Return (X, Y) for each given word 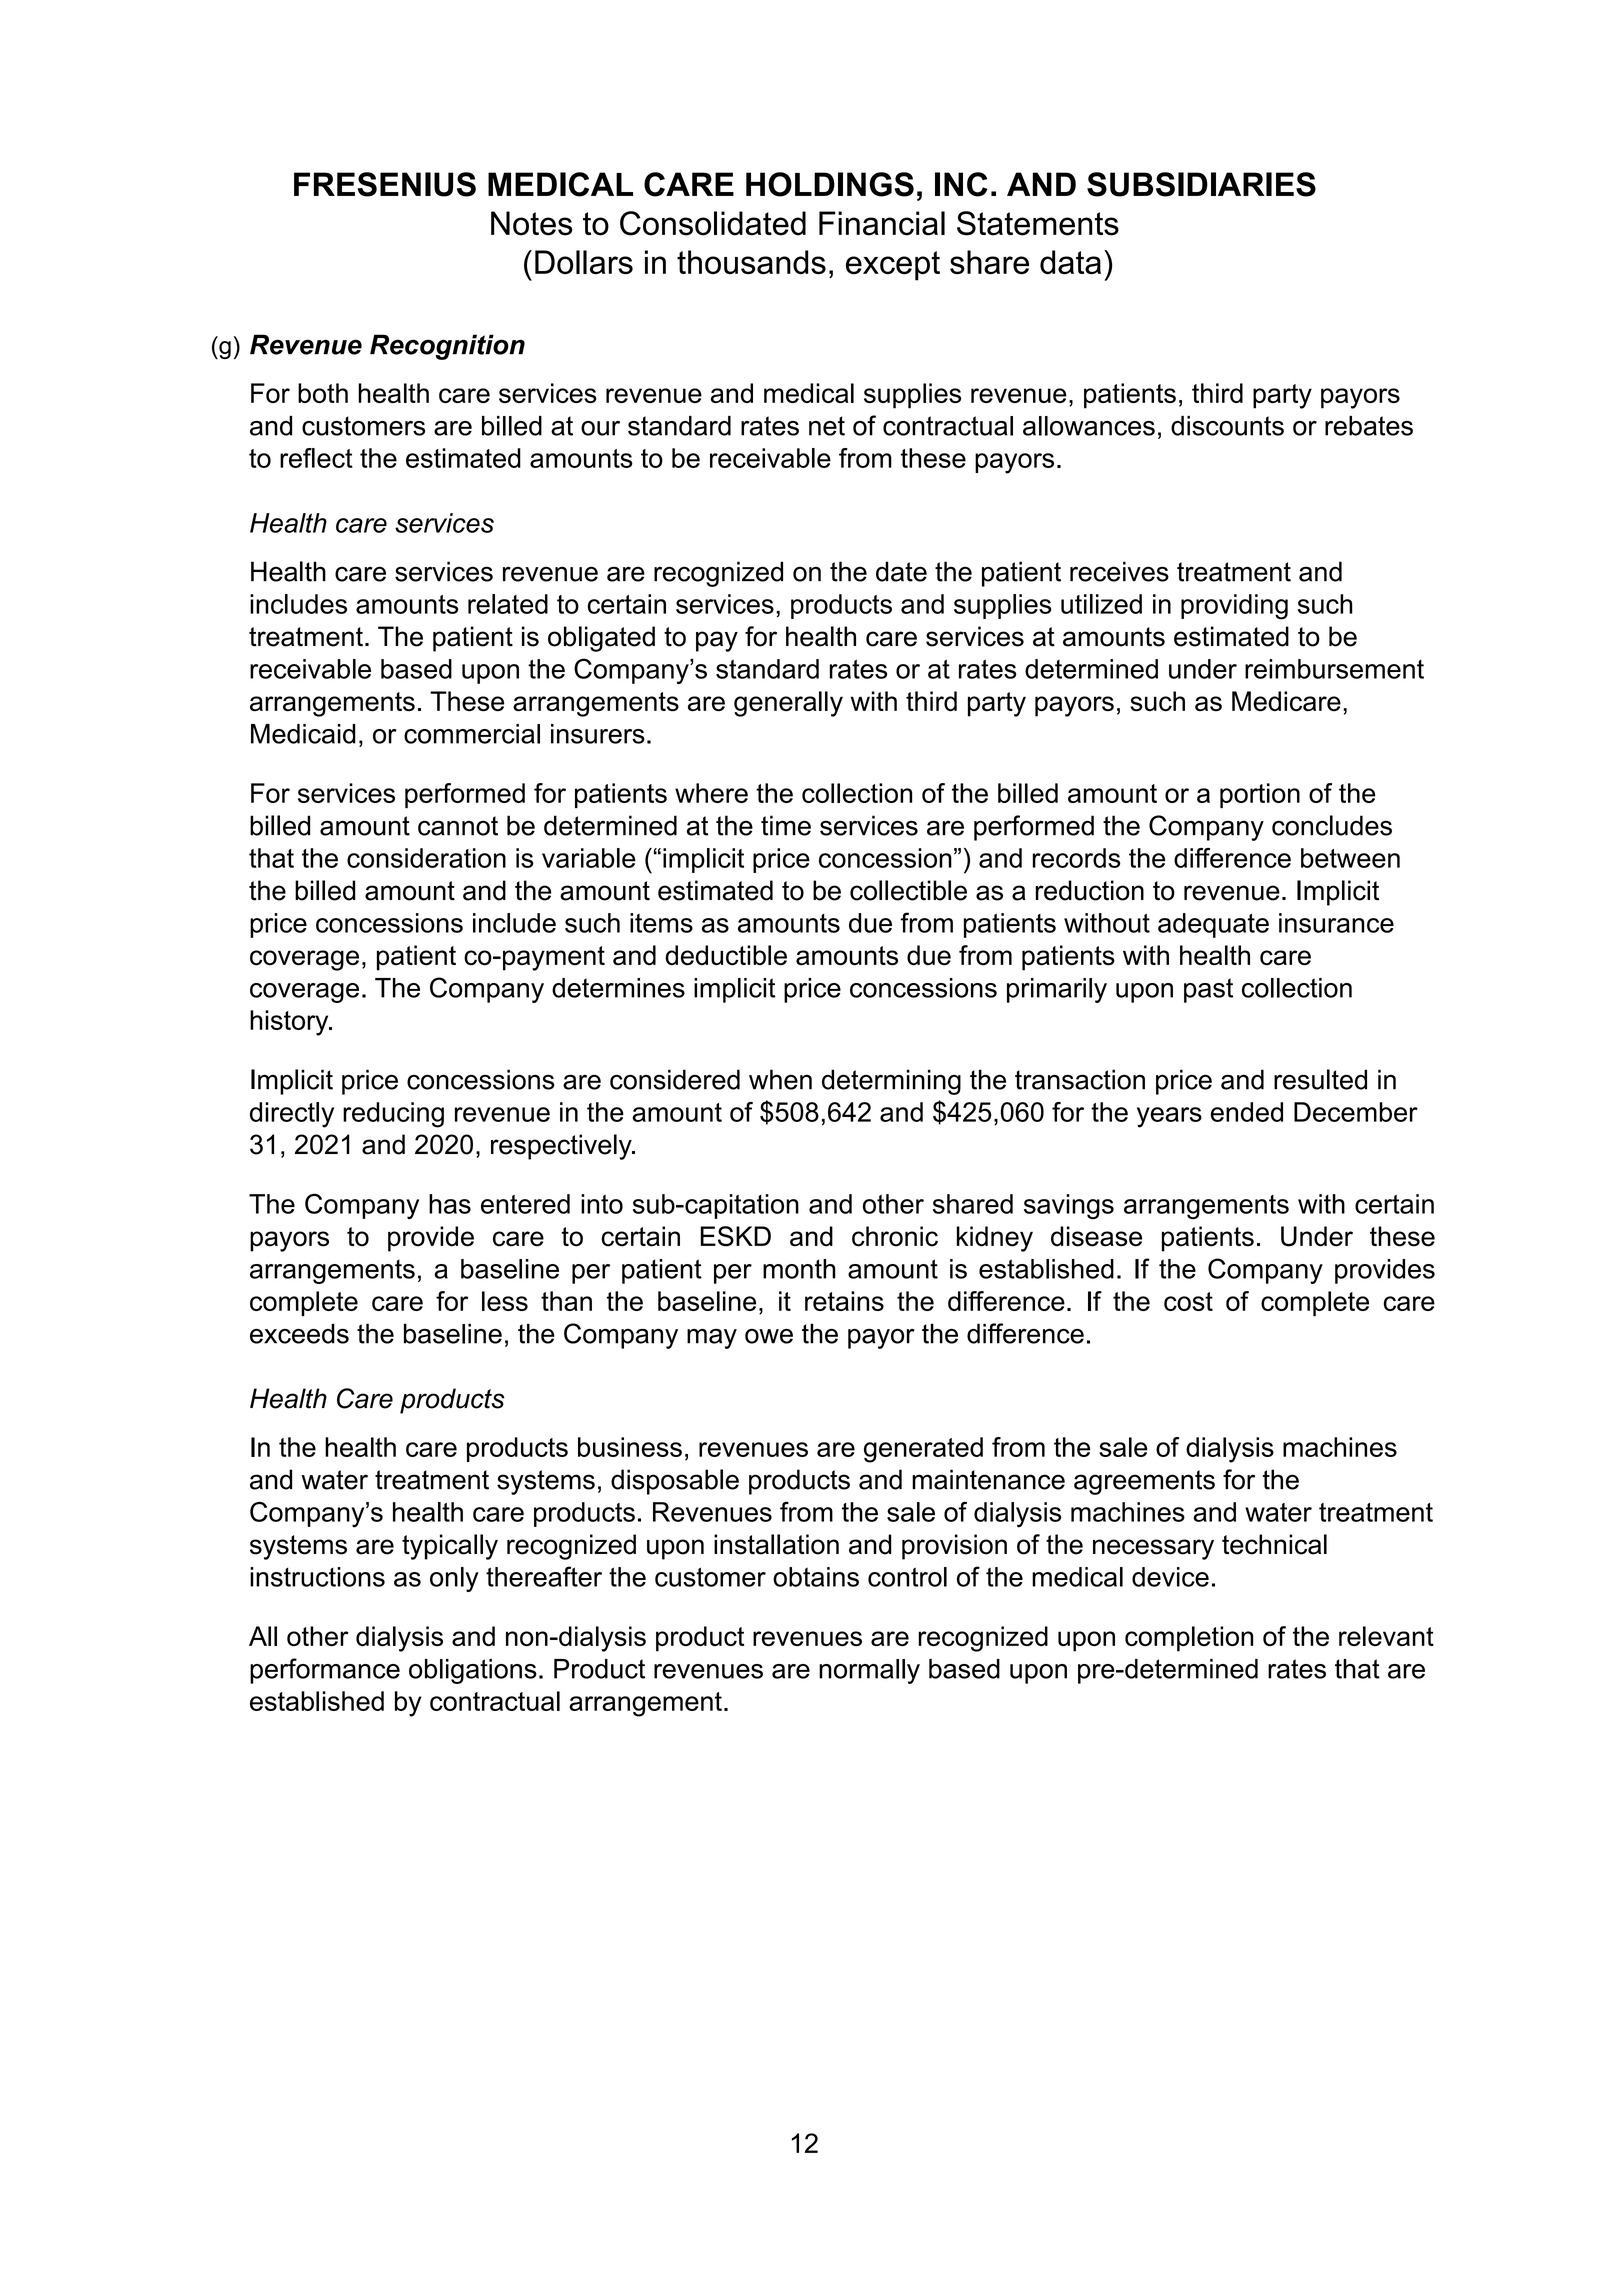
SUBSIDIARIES (1201, 184)
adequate (1213, 925)
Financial (882, 223)
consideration (426, 858)
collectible (908, 890)
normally (869, 1671)
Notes (532, 223)
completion (1189, 1639)
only (454, 1579)
